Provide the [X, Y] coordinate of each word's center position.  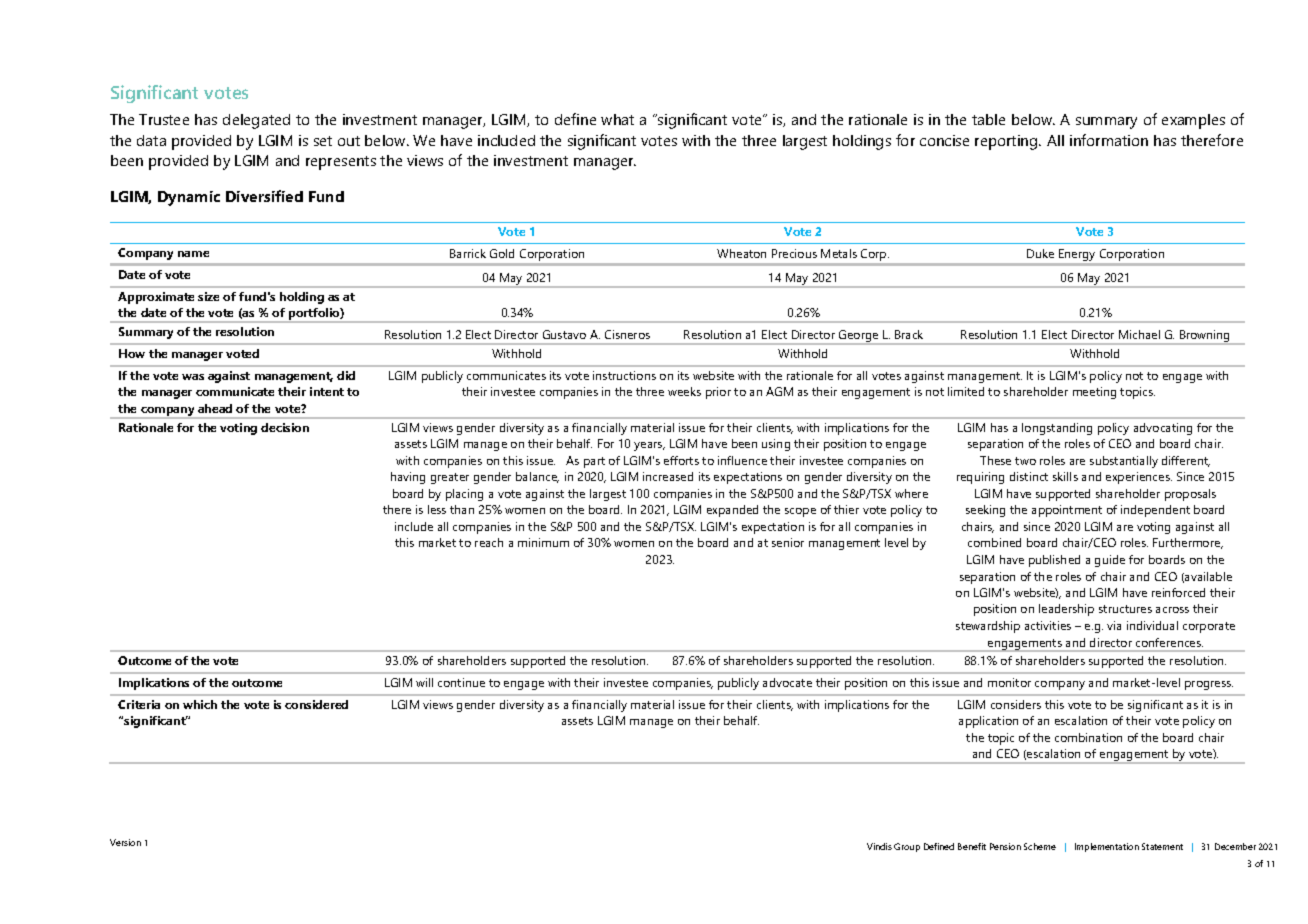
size [208, 296]
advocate [787, 682]
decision [285, 427]
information [1109, 140]
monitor [1009, 682]
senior [788, 542]
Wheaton [741, 253]
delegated [256, 121]
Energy [1077, 255]
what [617, 119]
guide [1110, 561]
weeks [684, 391]
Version [125, 842]
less [437, 509]
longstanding [1057, 429]
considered [316, 704]
